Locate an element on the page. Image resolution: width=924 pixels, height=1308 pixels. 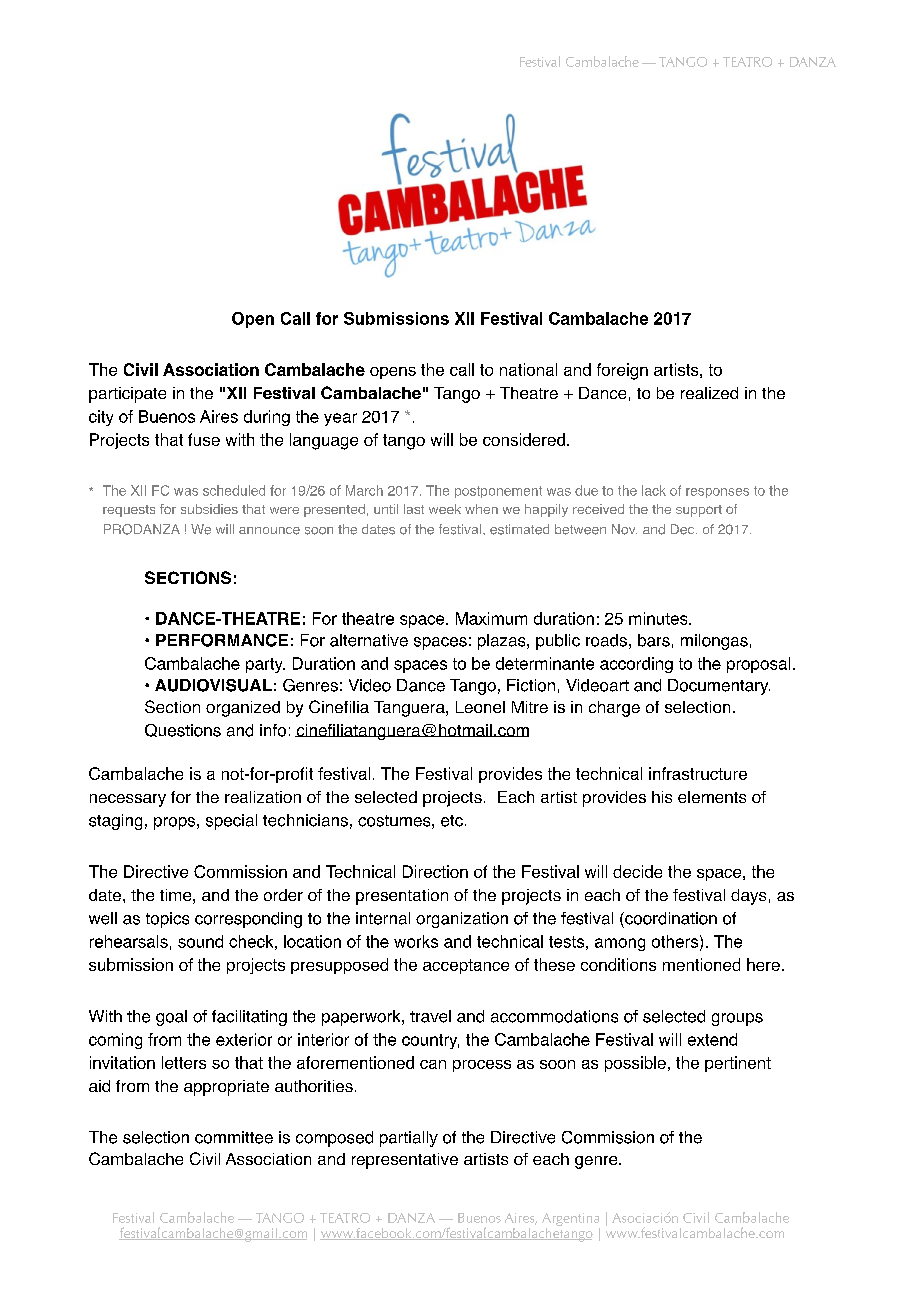
alternative is located at coordinates (369, 640).
